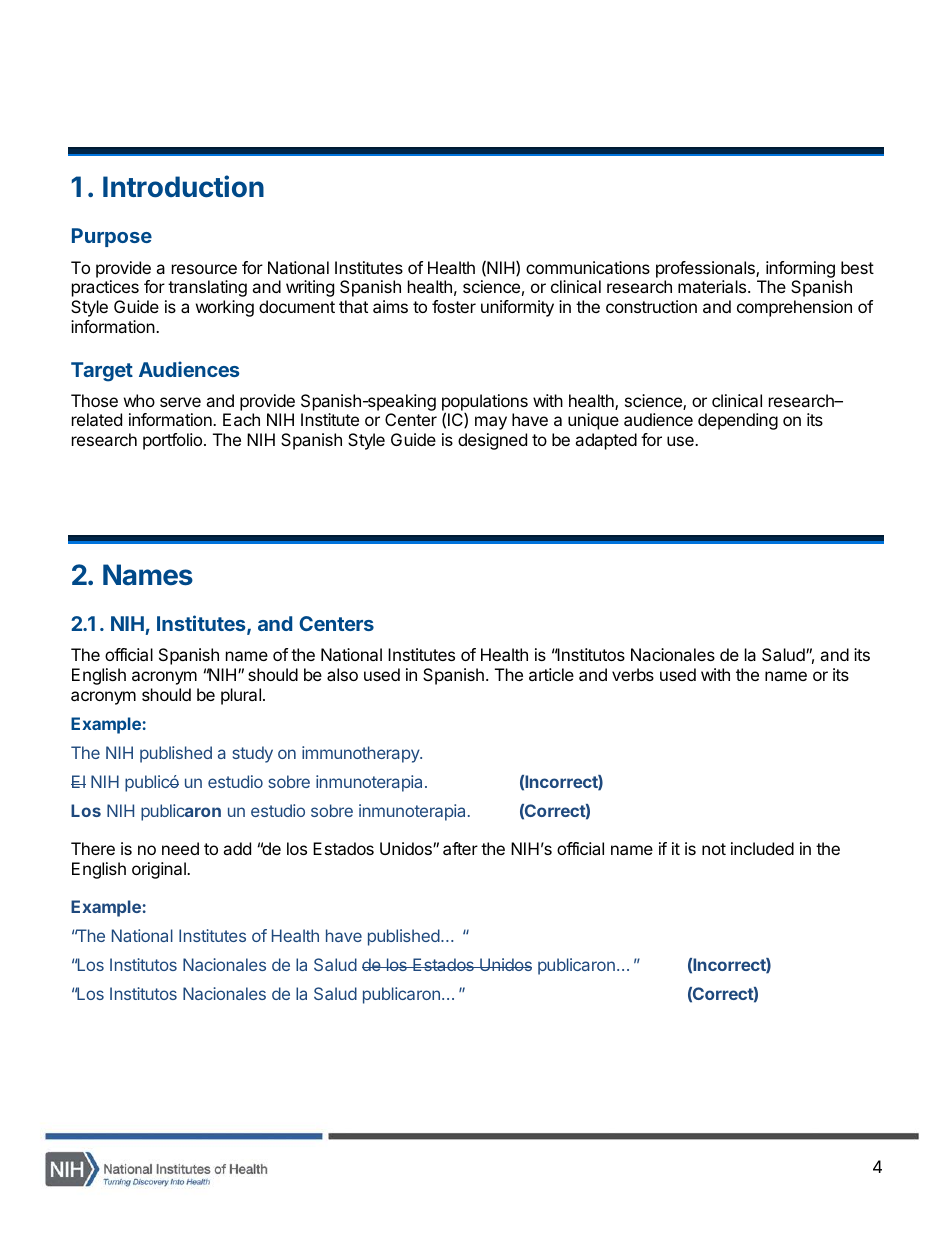 The height and width of the document is (1233, 952). What do you see at coordinates (180, 402) in the document?
I see `serve` at bounding box center [180, 402].
